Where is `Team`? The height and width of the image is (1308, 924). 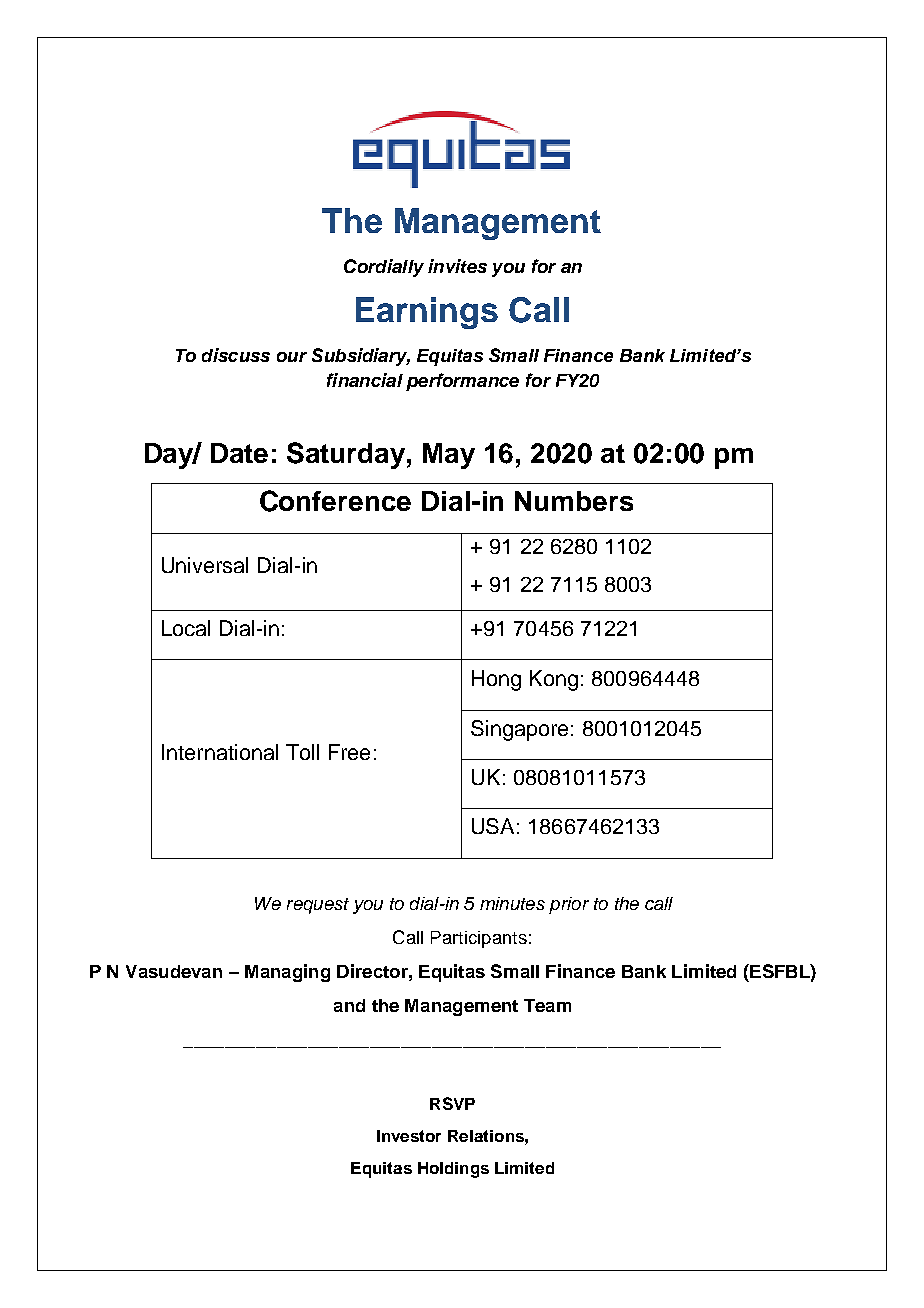 Team is located at coordinates (547, 1005).
